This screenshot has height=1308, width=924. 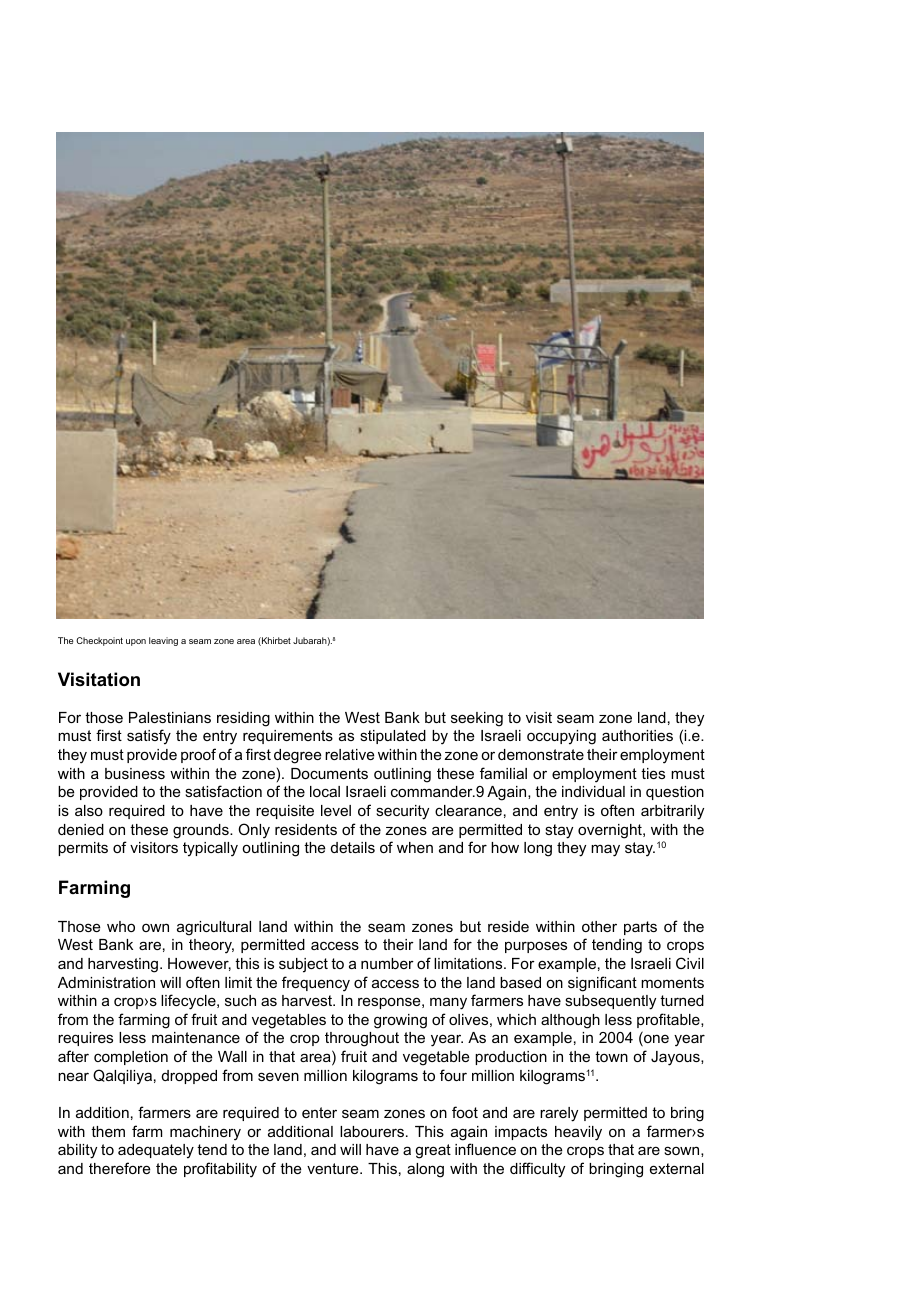 I want to click on number, so click(x=387, y=963).
